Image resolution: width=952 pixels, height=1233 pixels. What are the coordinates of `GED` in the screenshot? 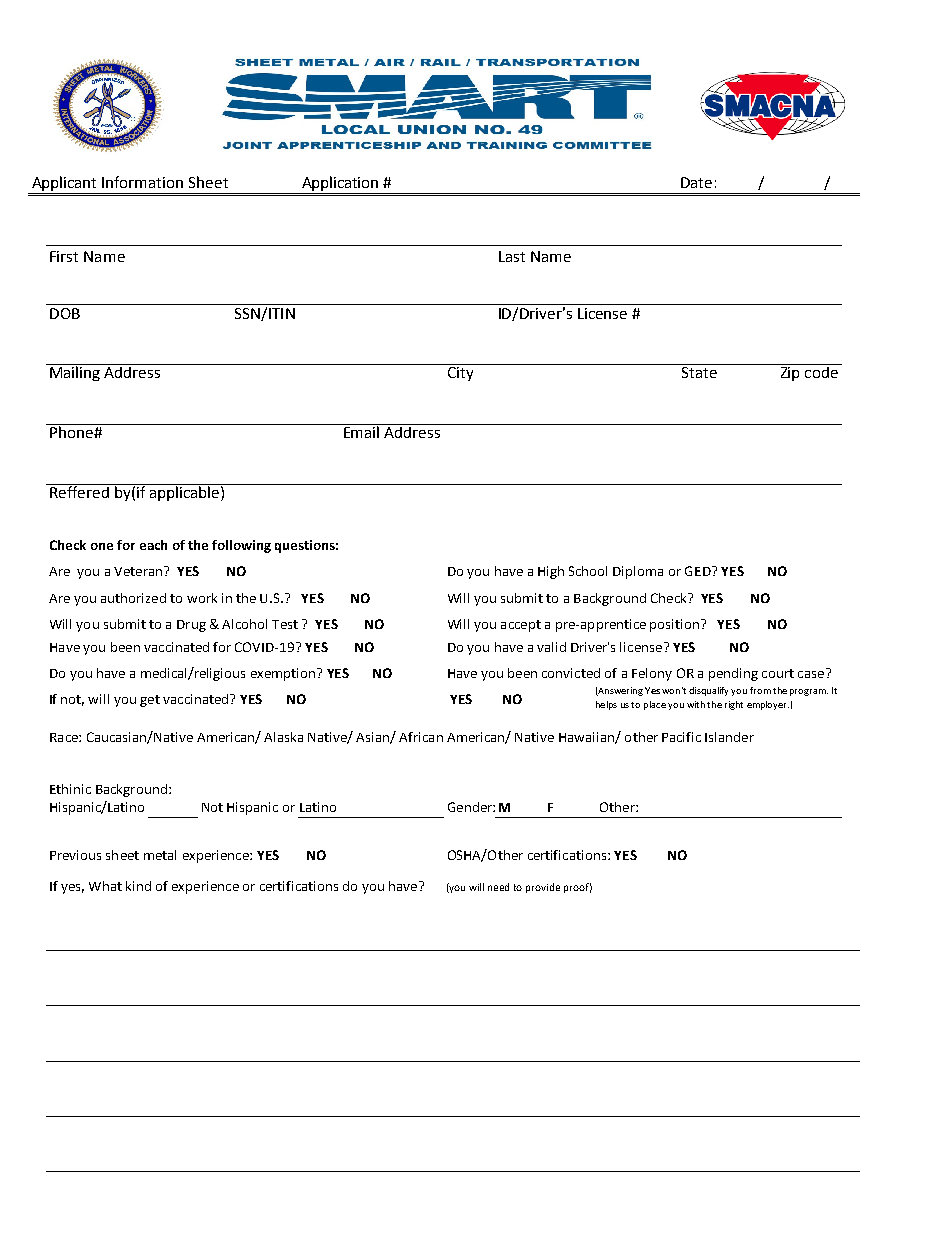 It's located at (699, 571).
